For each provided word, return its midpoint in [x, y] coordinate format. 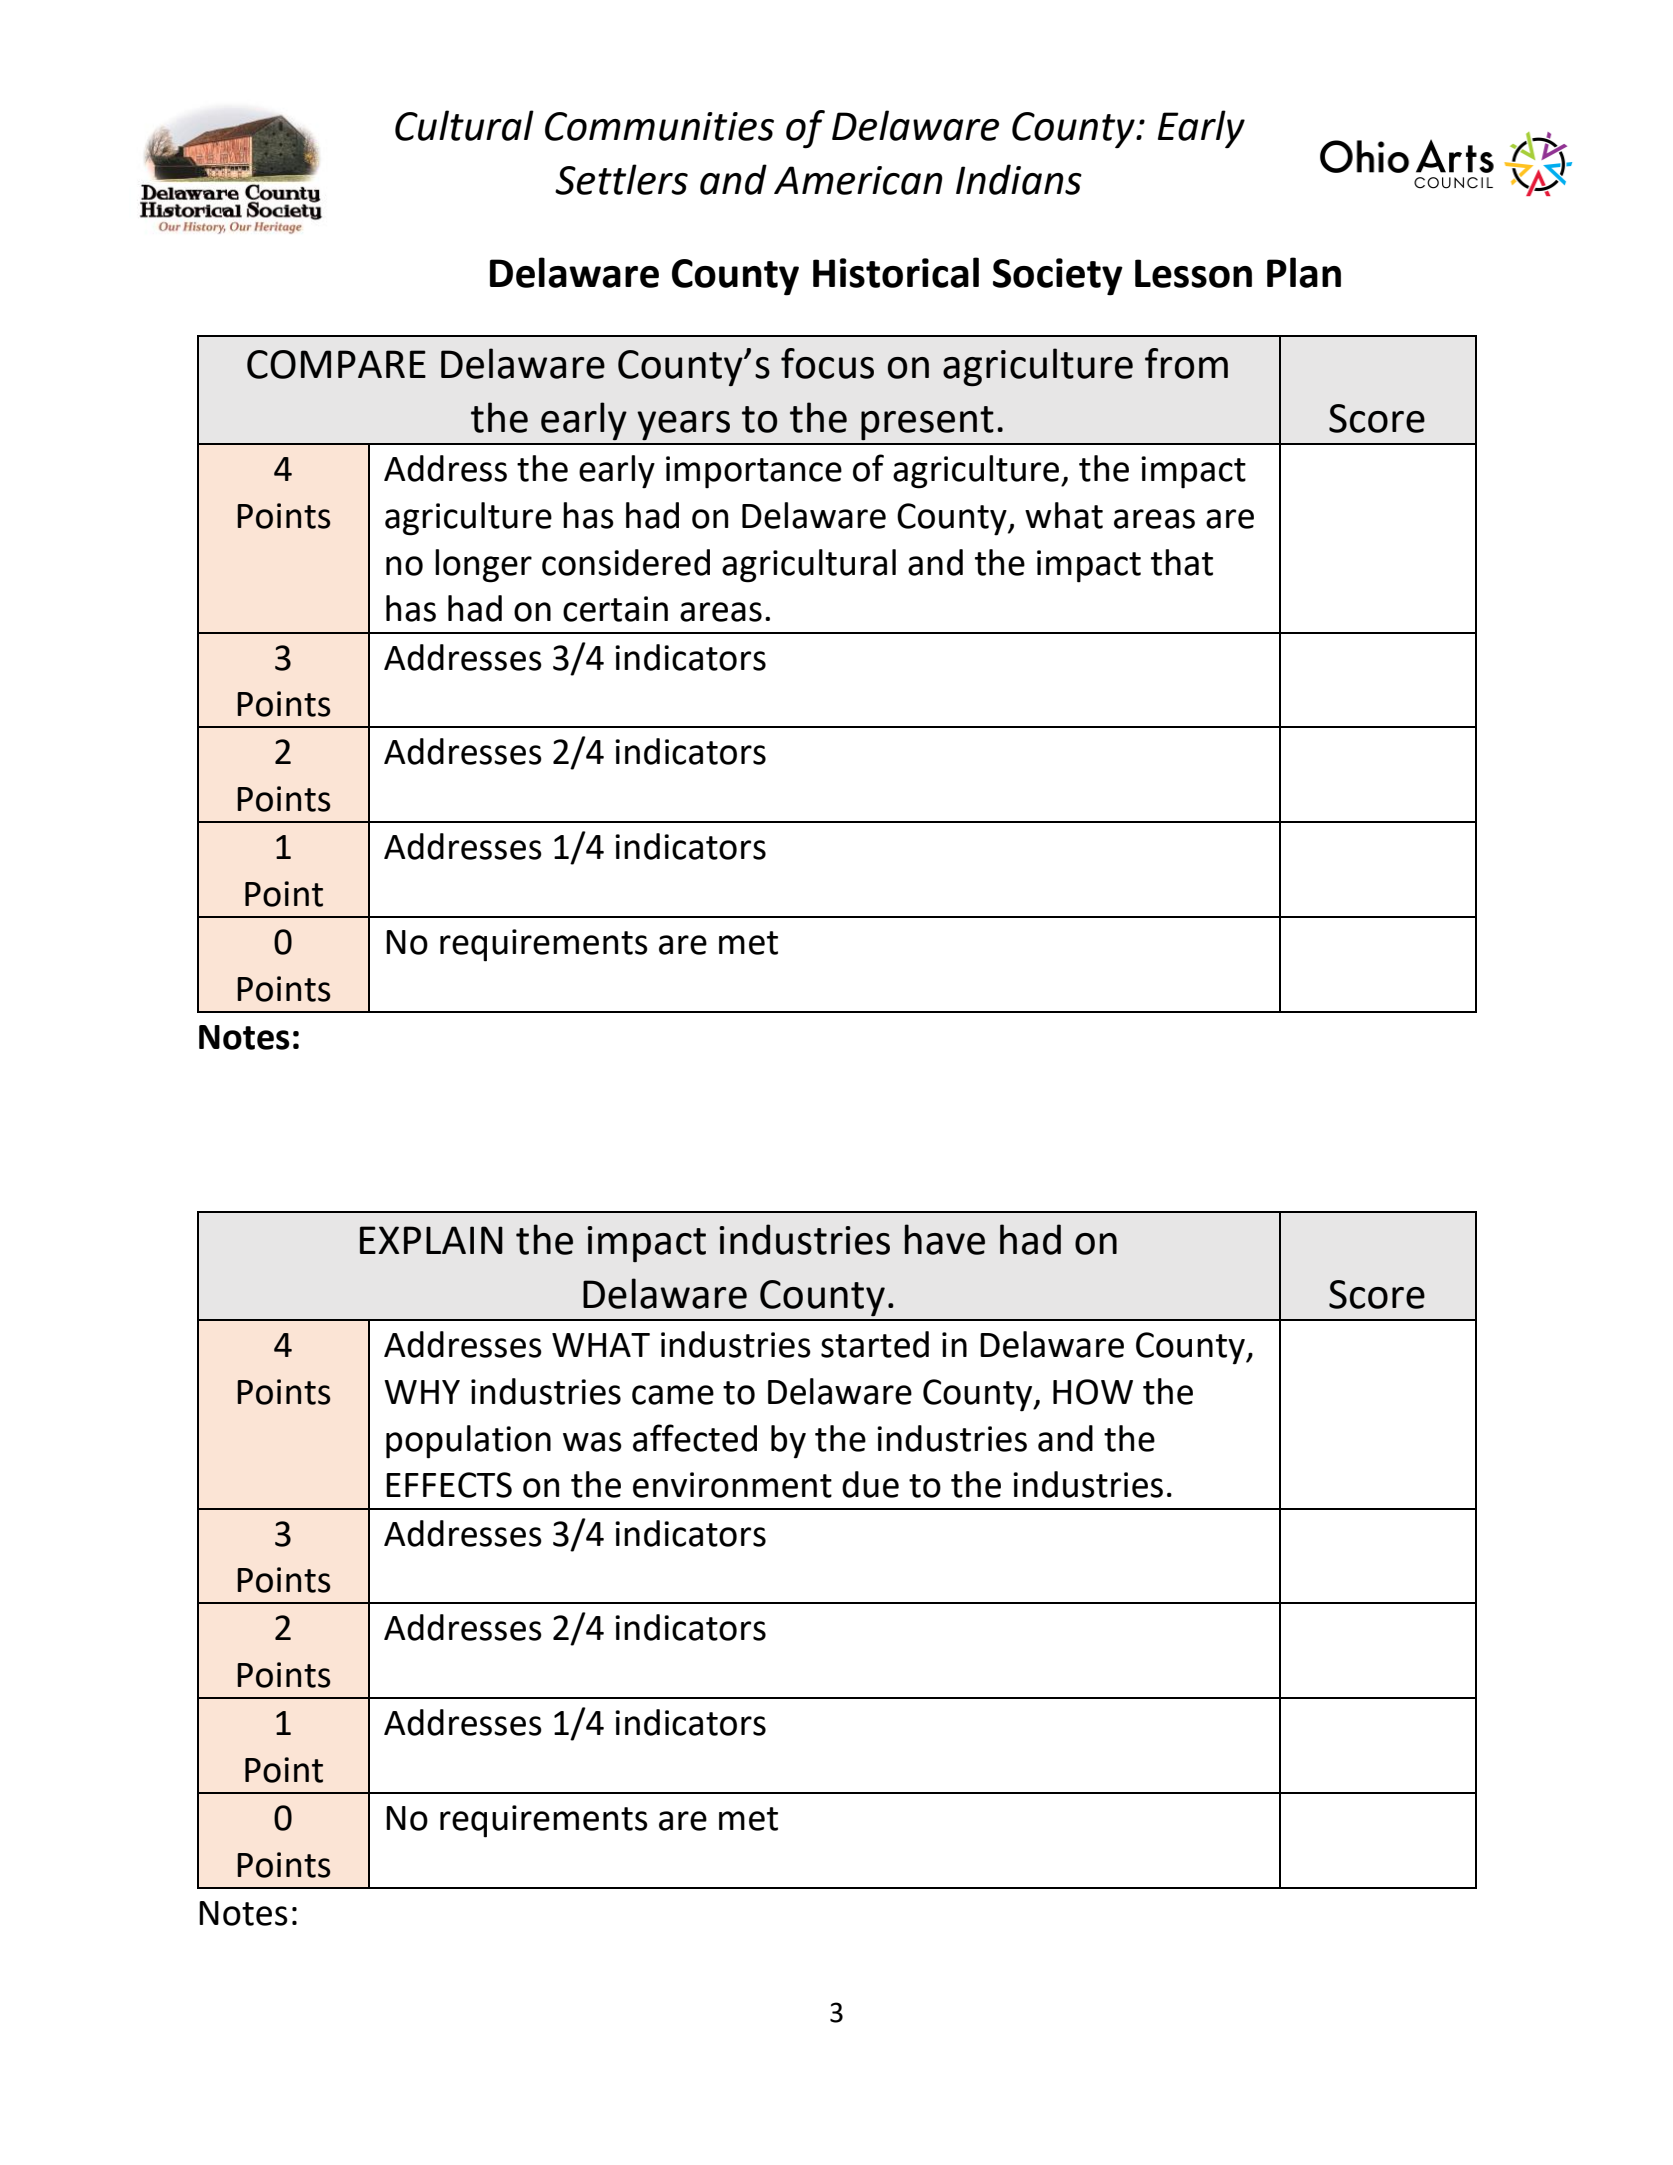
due [870, 1484]
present [927, 423]
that [1182, 562]
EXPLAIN [431, 1240]
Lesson [1193, 273]
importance [754, 472]
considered [626, 562]
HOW [1093, 1392]
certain [615, 609]
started [875, 1344]
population [468, 1442]
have [945, 1239]
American [858, 180]
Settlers [621, 179]
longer [483, 566]
